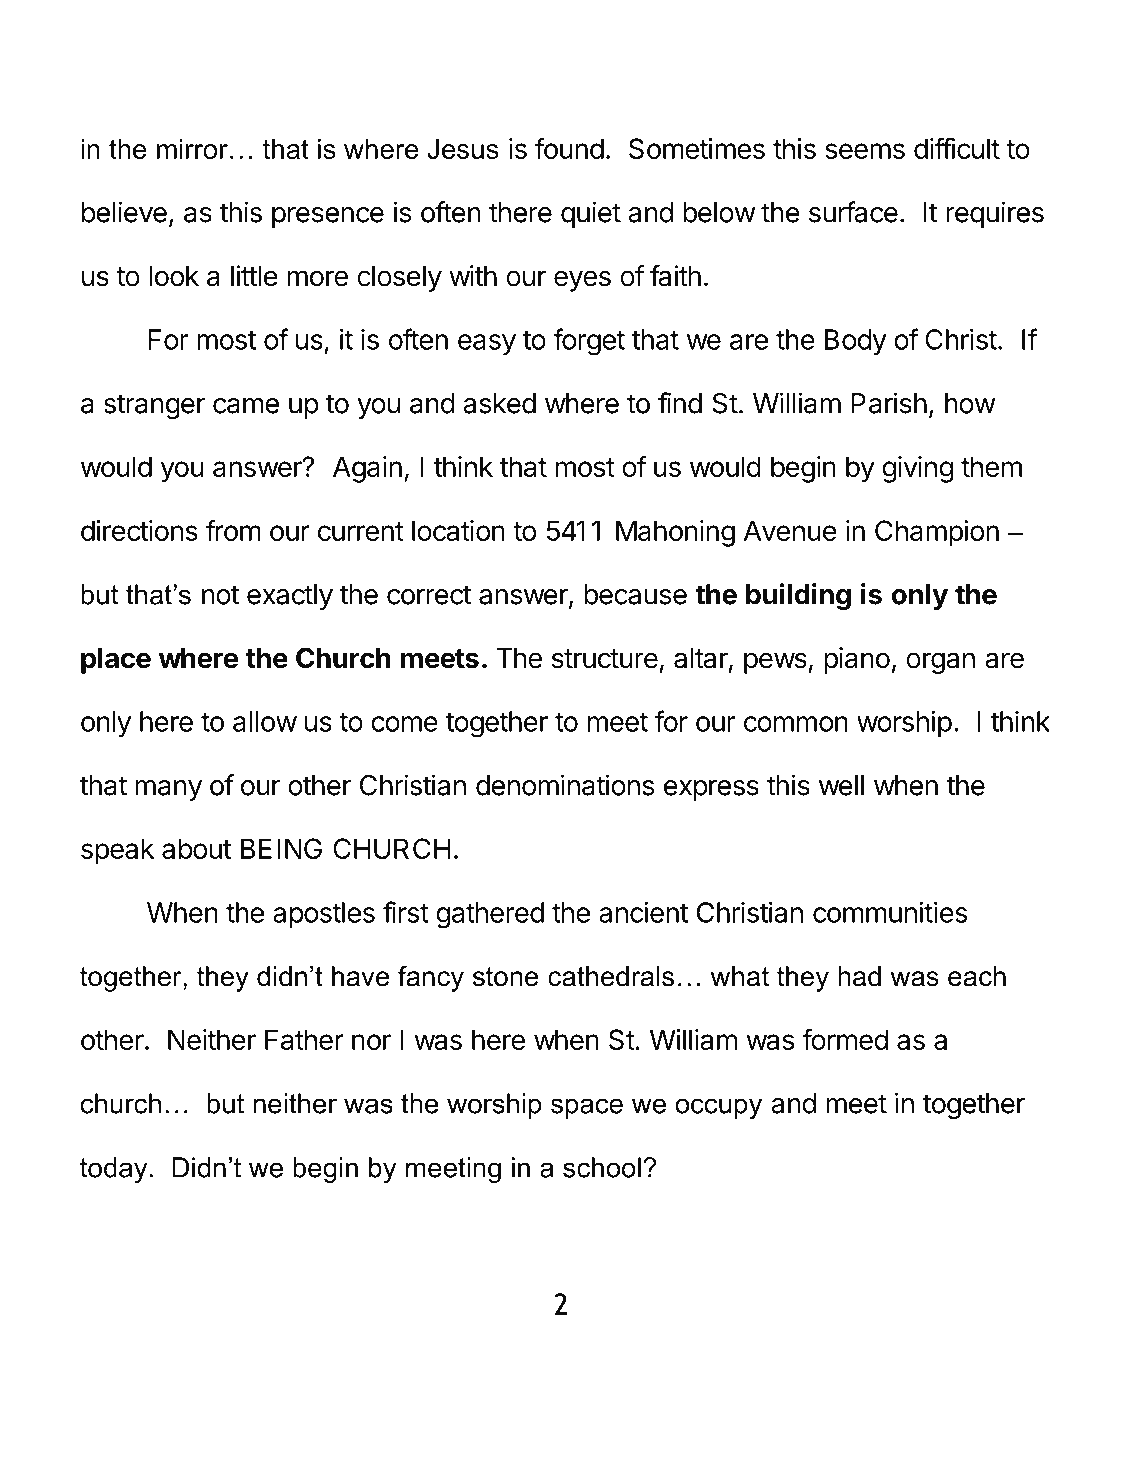 This screenshot has height=1461, width=1129. Describe the element at coordinates (565, 785) in the screenshot. I see `denominations` at that location.
